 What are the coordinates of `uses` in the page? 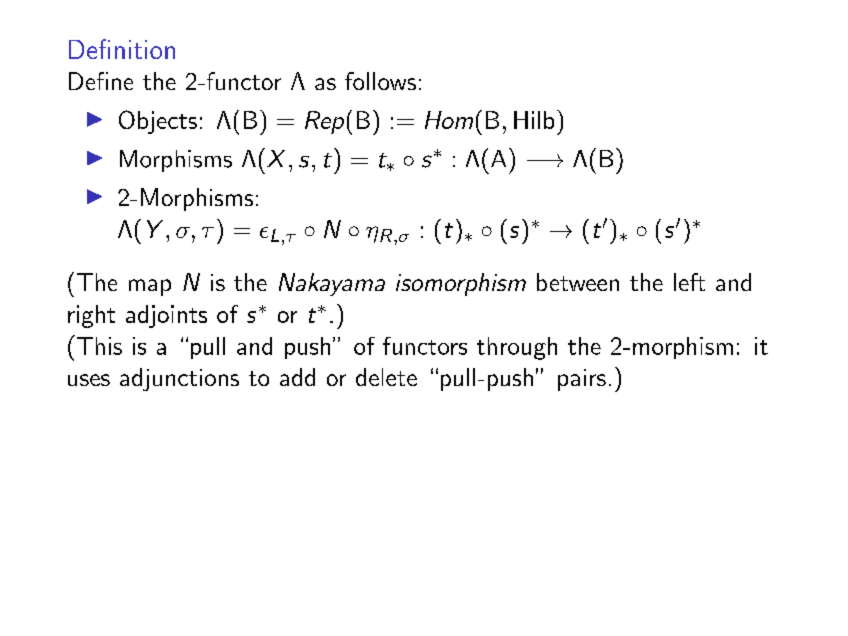 It's located at (89, 380).
